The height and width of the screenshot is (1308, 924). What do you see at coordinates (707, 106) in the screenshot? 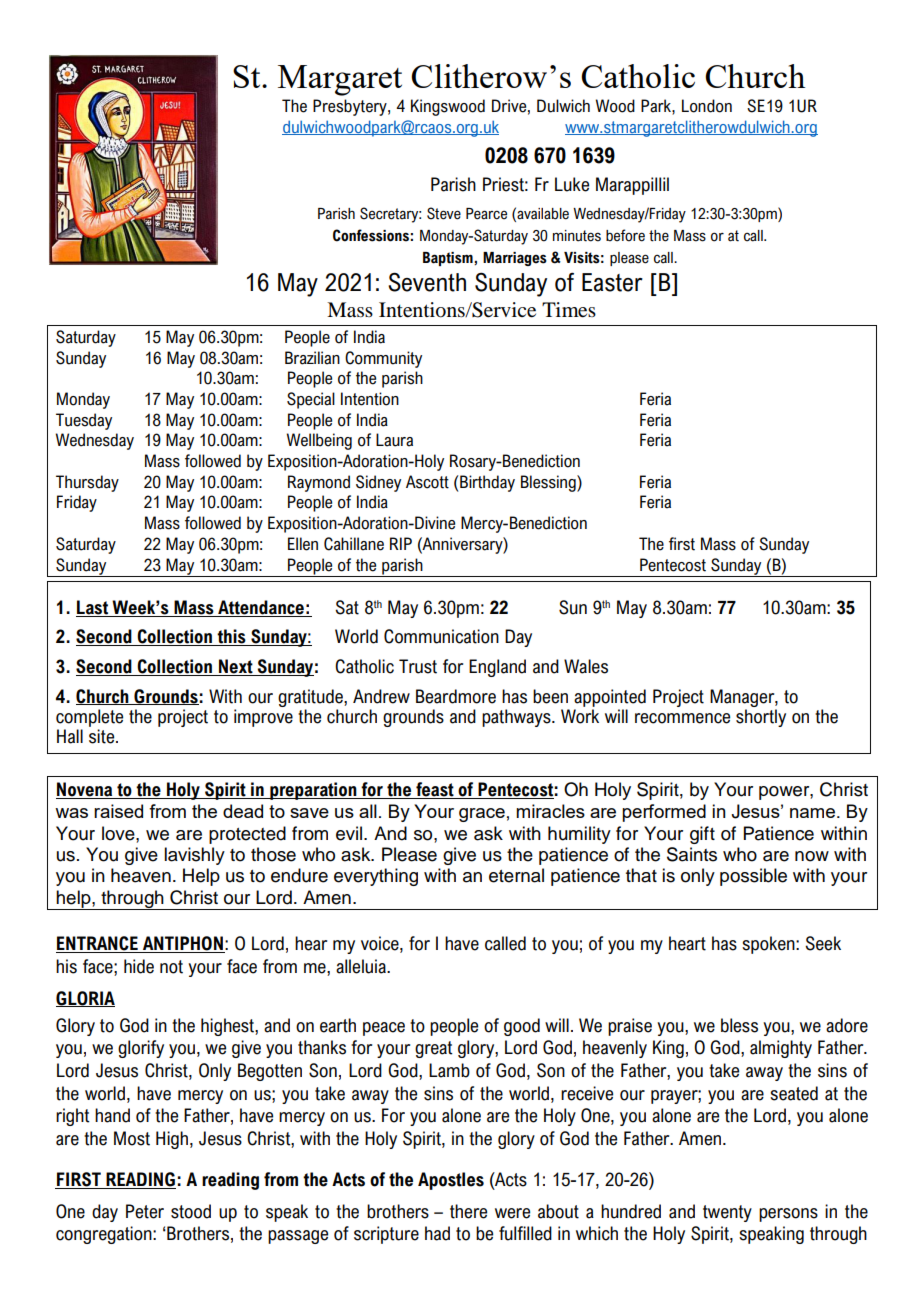
I see `London` at bounding box center [707, 106].
